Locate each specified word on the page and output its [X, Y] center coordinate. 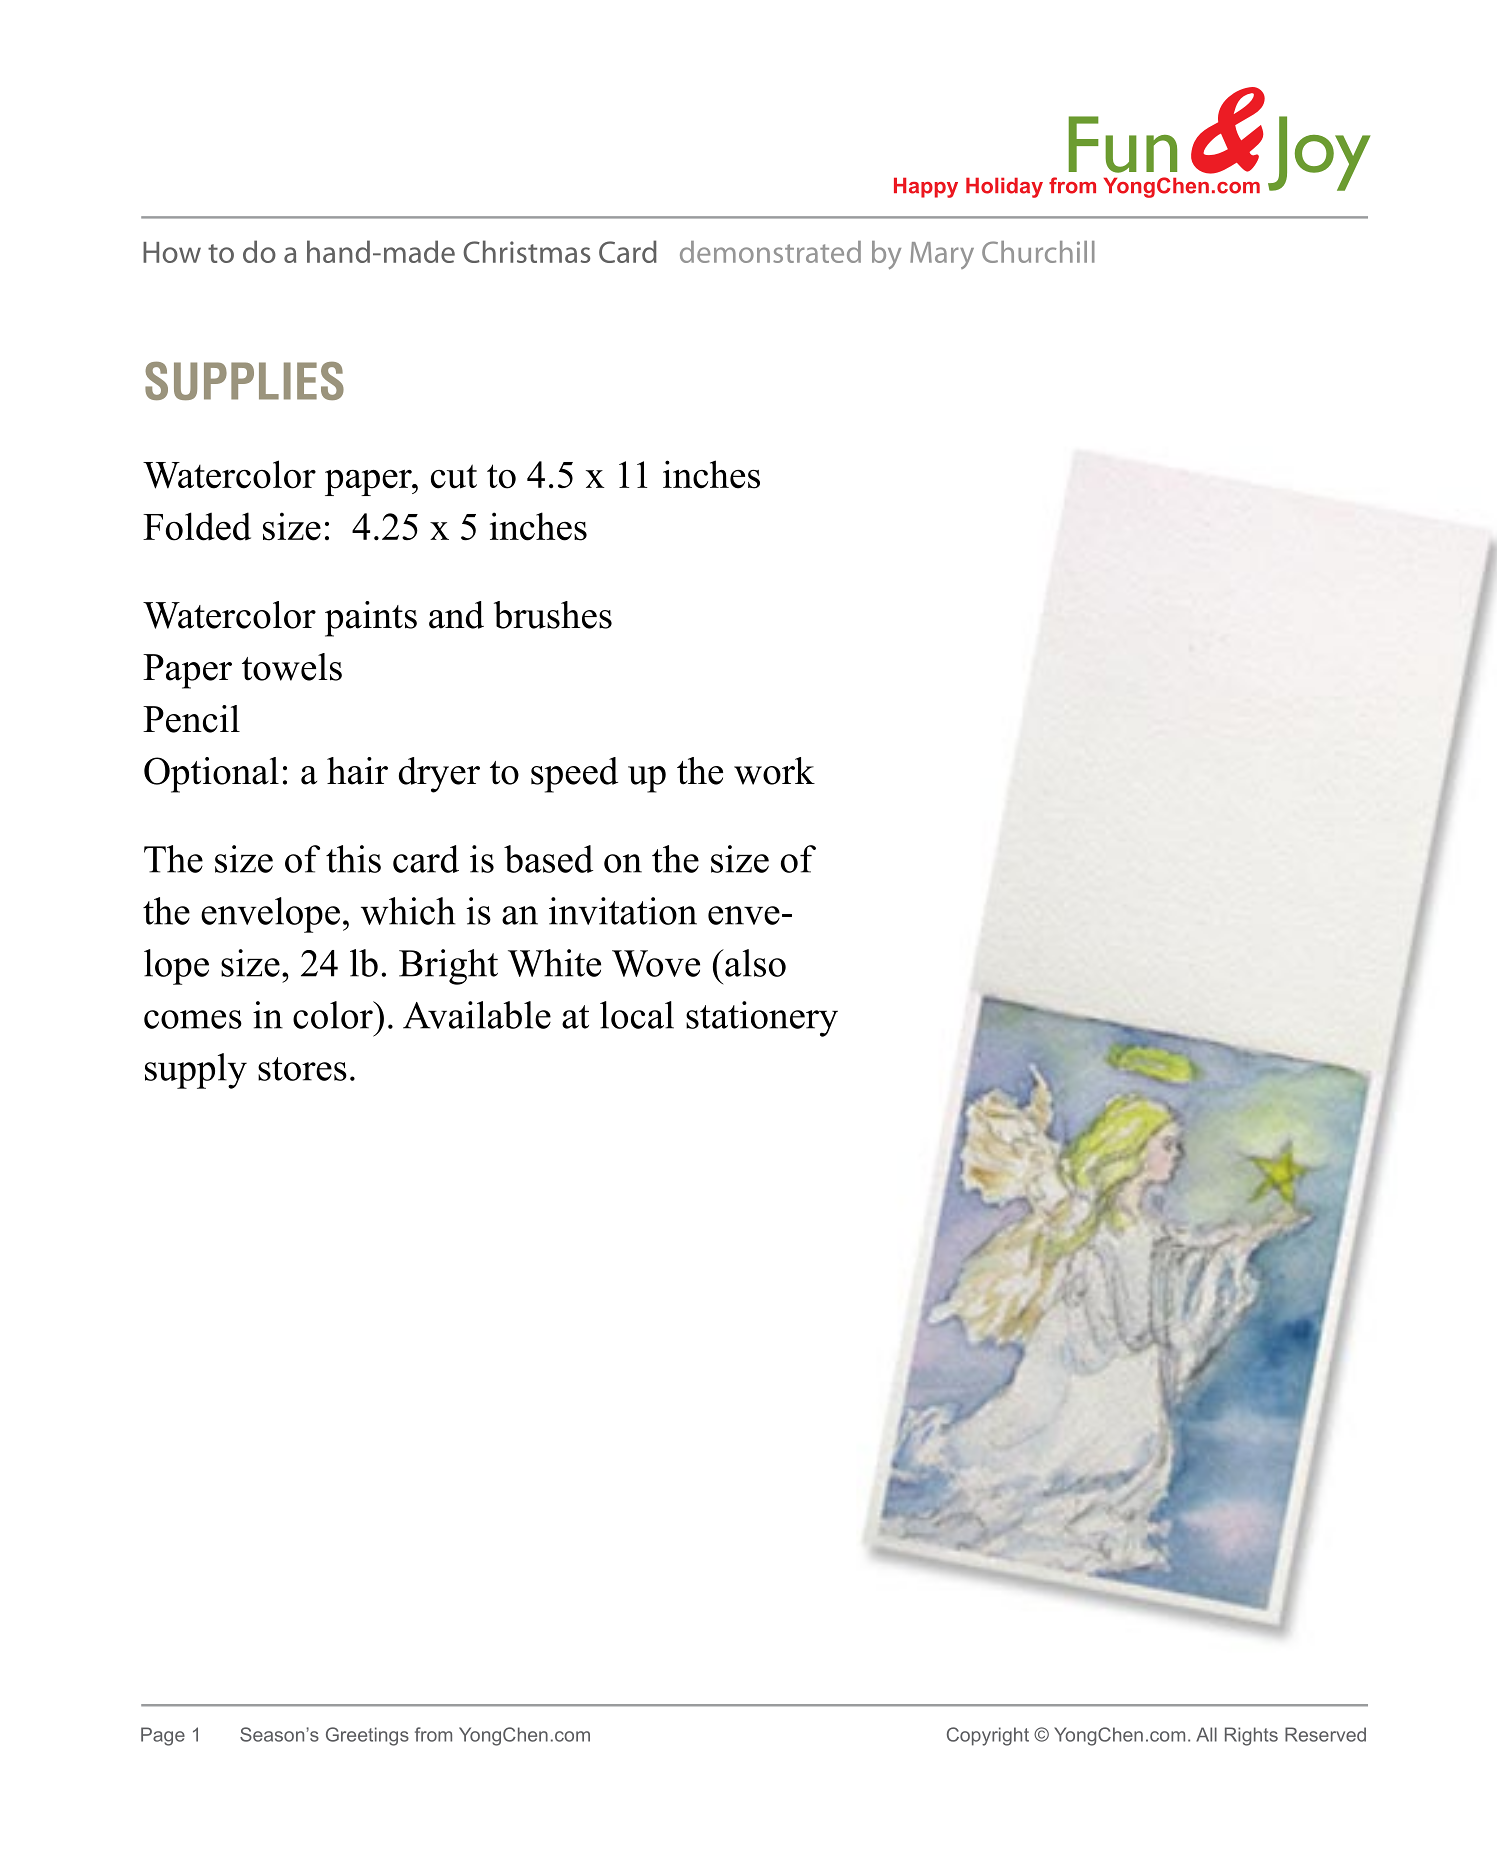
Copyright [988, 1736]
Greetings [367, 1736]
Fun [1123, 144]
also [754, 963]
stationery [762, 1019]
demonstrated [770, 252]
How [172, 252]
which [408, 911]
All [1206, 1734]
